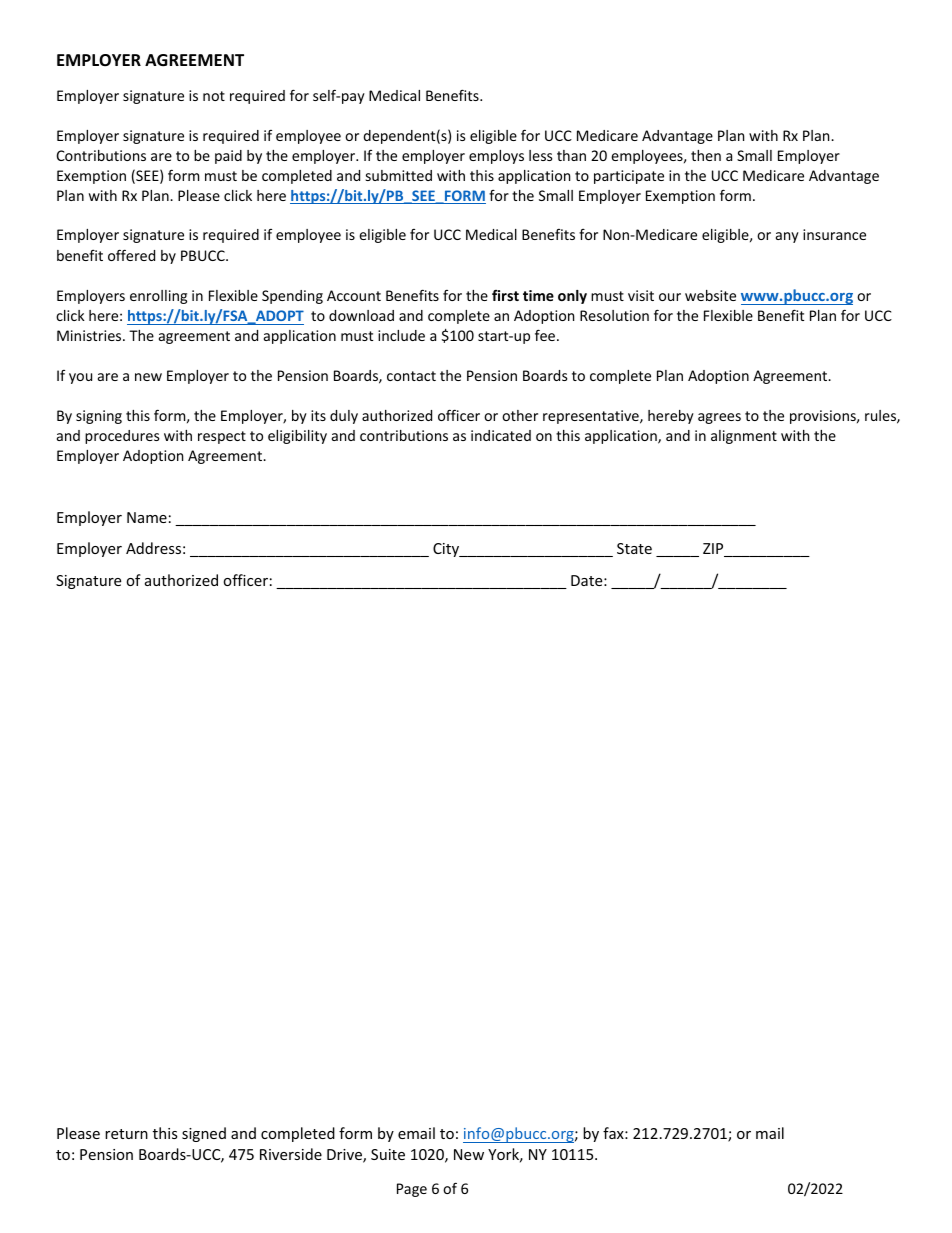 The image size is (952, 1233). Describe the element at coordinates (412, 1190) in the screenshot. I see `Page` at that location.
